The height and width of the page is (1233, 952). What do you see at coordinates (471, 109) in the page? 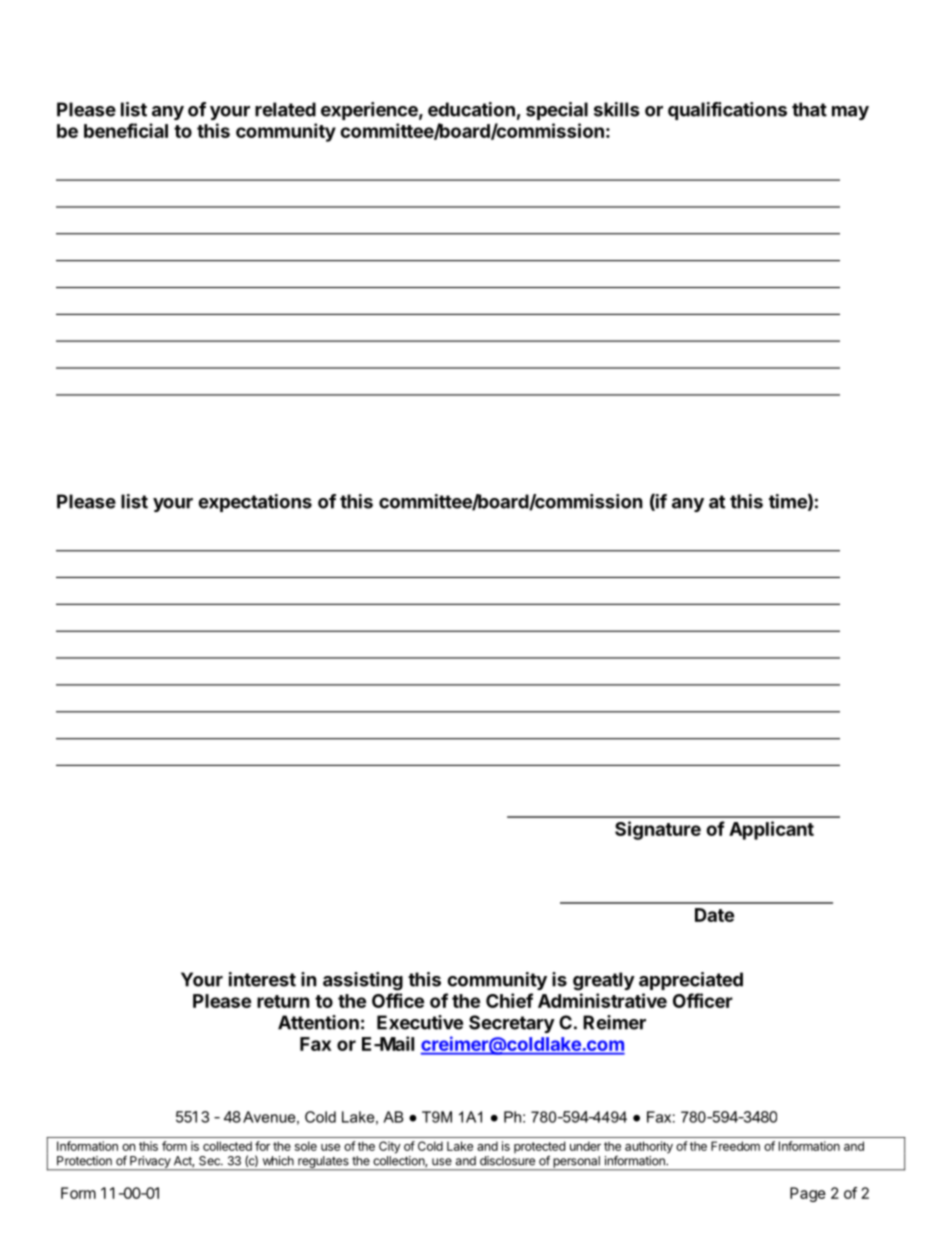
I see `education` at bounding box center [471, 109].
